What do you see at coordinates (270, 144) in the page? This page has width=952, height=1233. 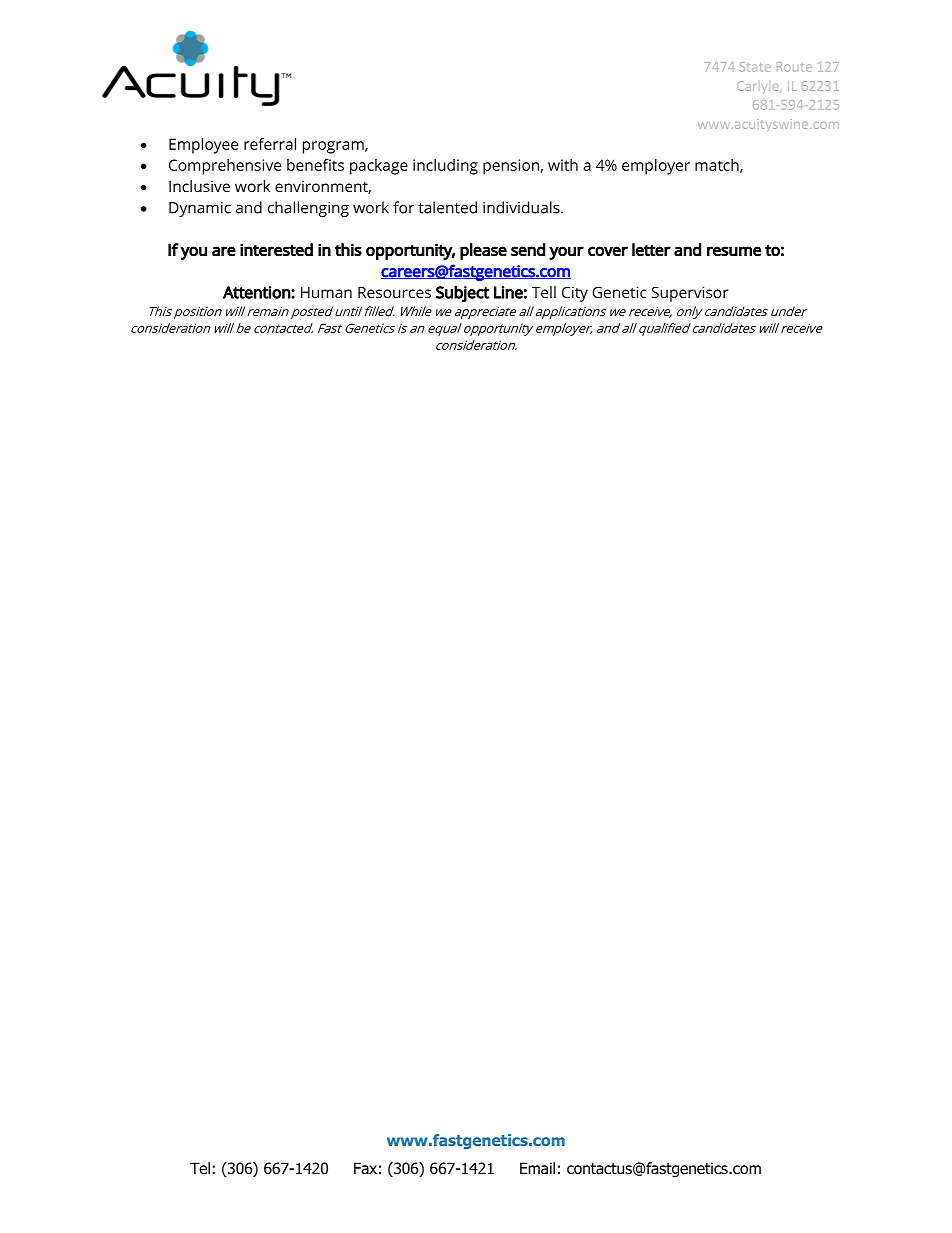 I see `referral` at bounding box center [270, 144].
